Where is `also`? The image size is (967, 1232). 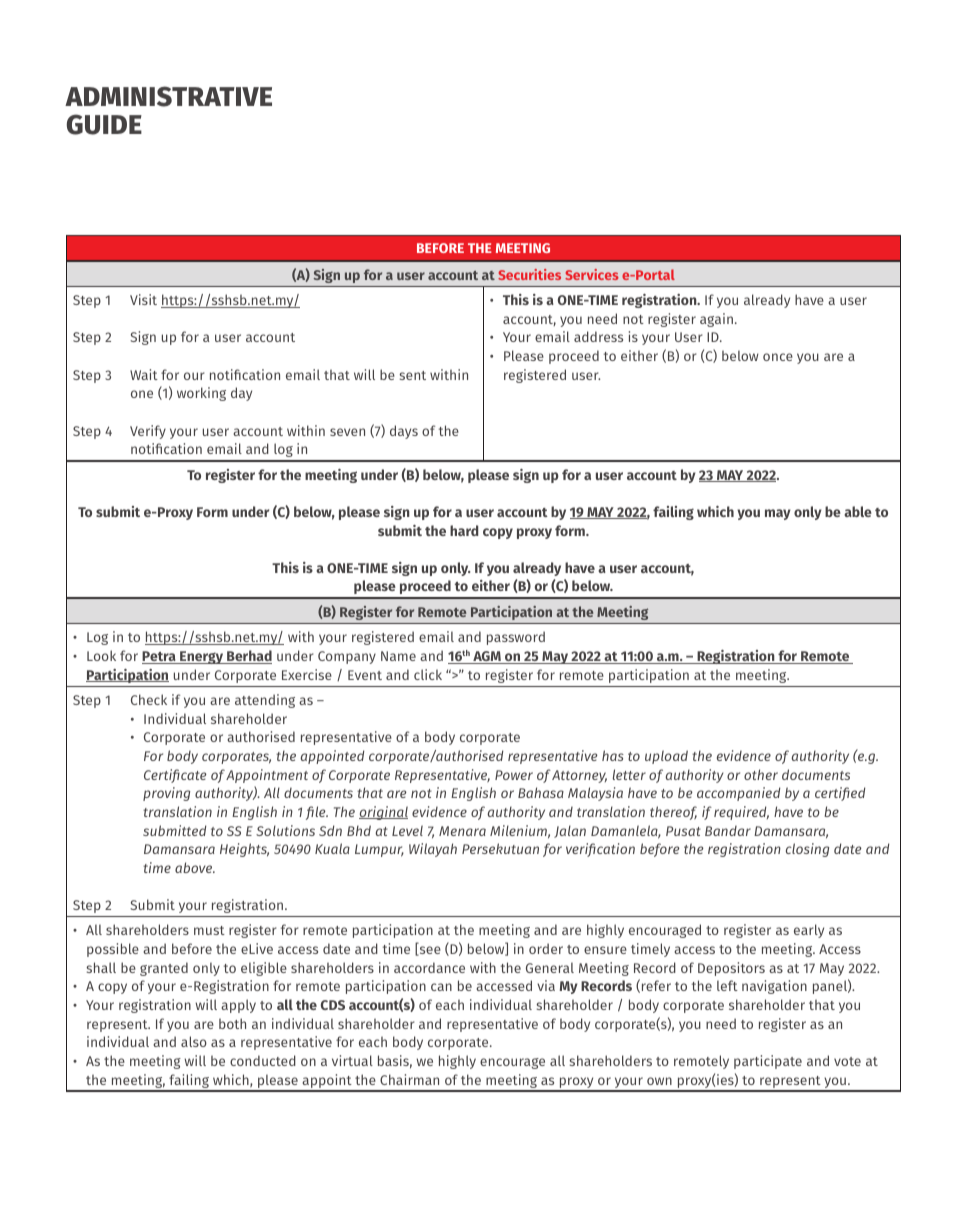 also is located at coordinates (194, 1041).
